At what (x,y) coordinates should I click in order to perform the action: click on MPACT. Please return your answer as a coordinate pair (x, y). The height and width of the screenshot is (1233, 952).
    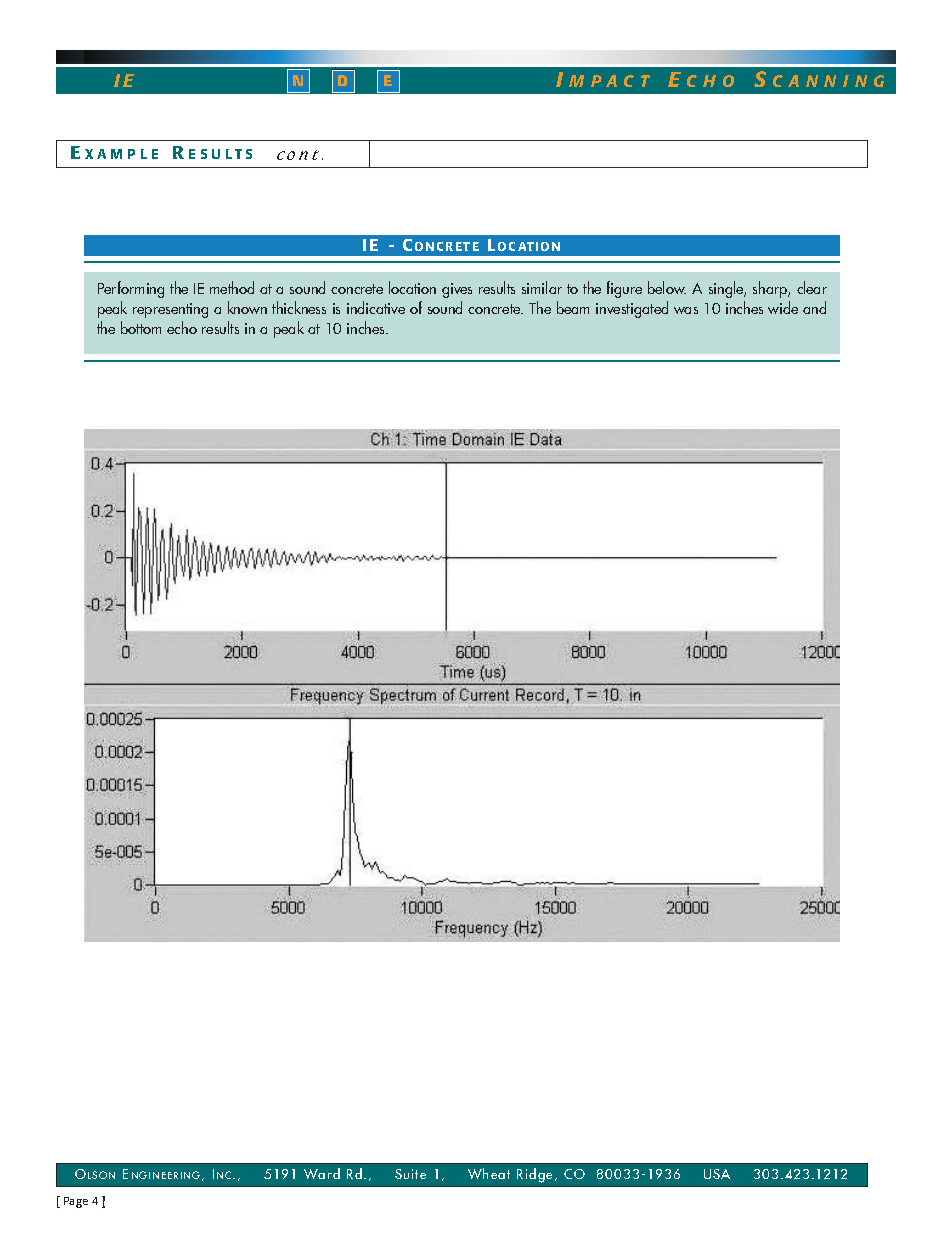
    Looking at the image, I should click on (609, 81).
